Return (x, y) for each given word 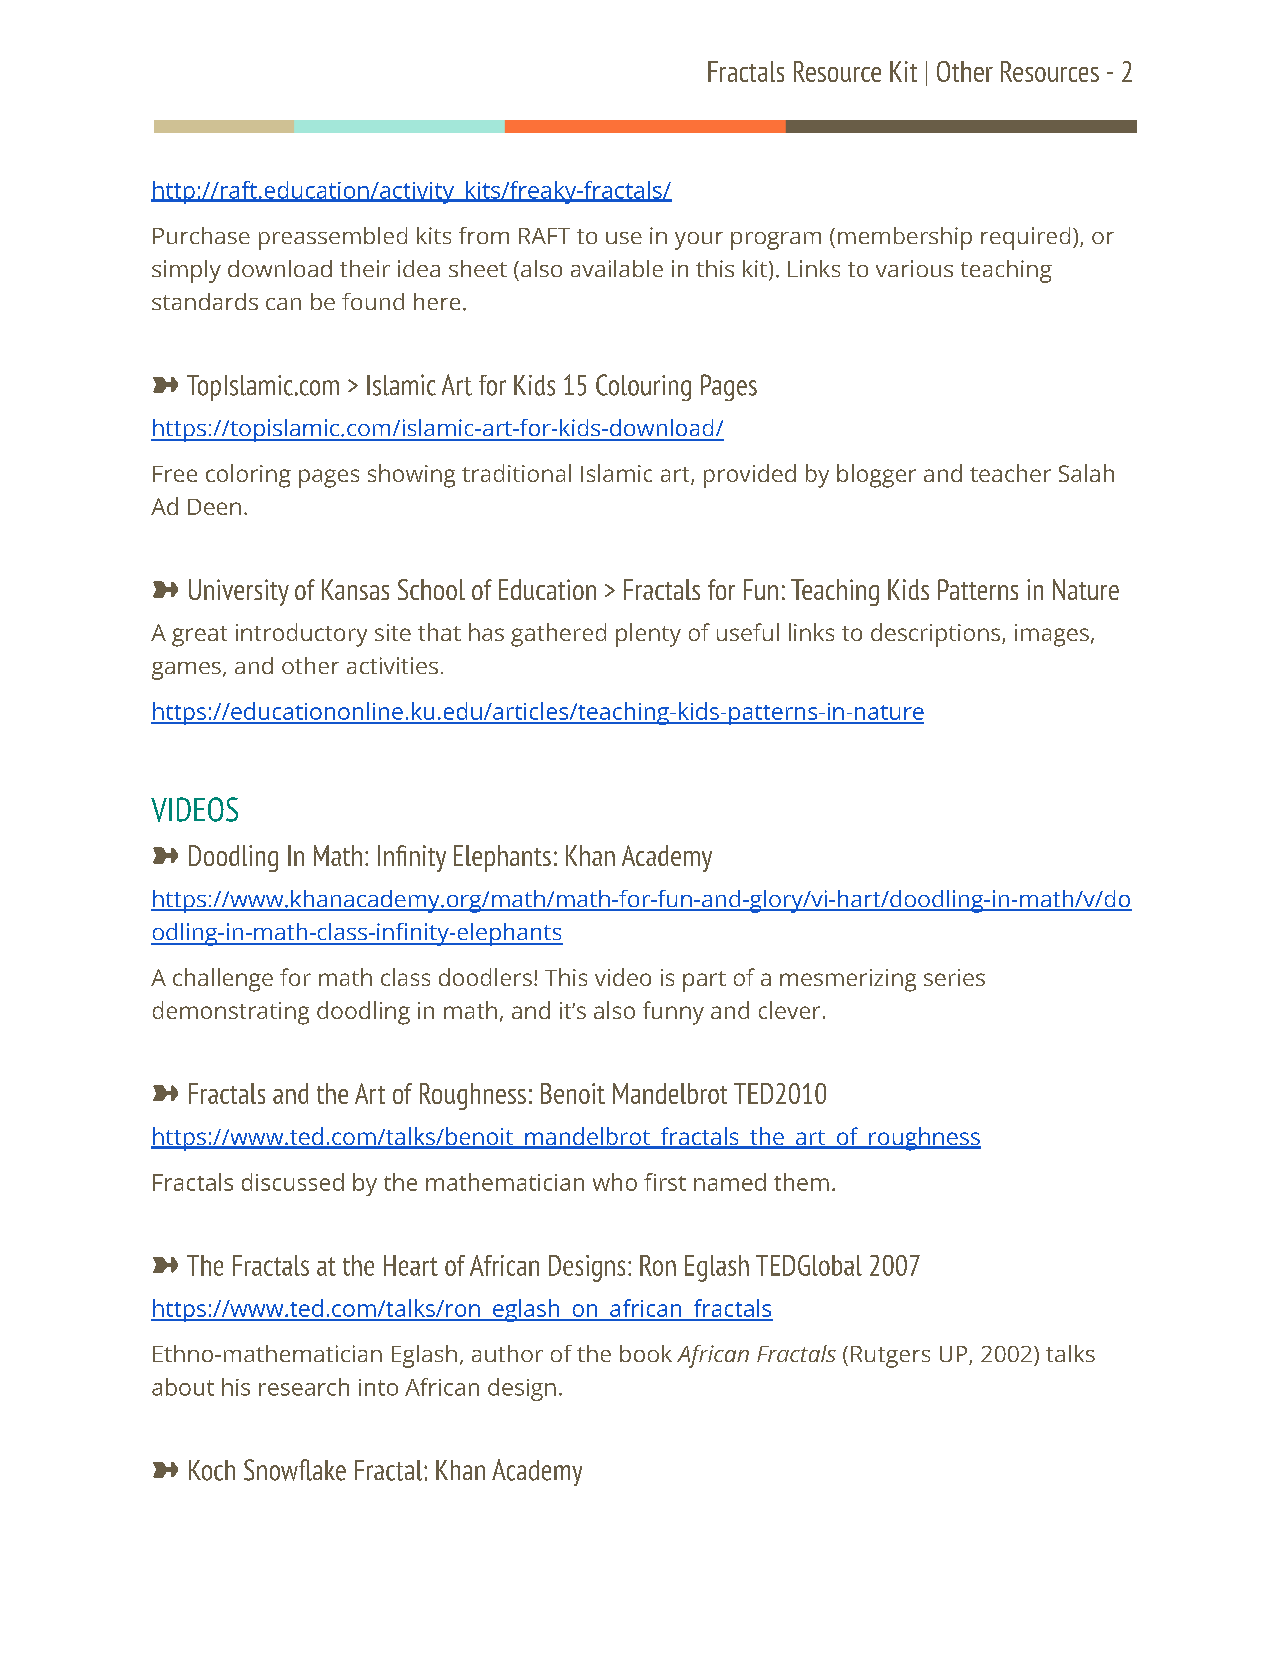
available (617, 268)
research (304, 1387)
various (914, 268)
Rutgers (890, 1357)
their (365, 268)
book (646, 1353)
